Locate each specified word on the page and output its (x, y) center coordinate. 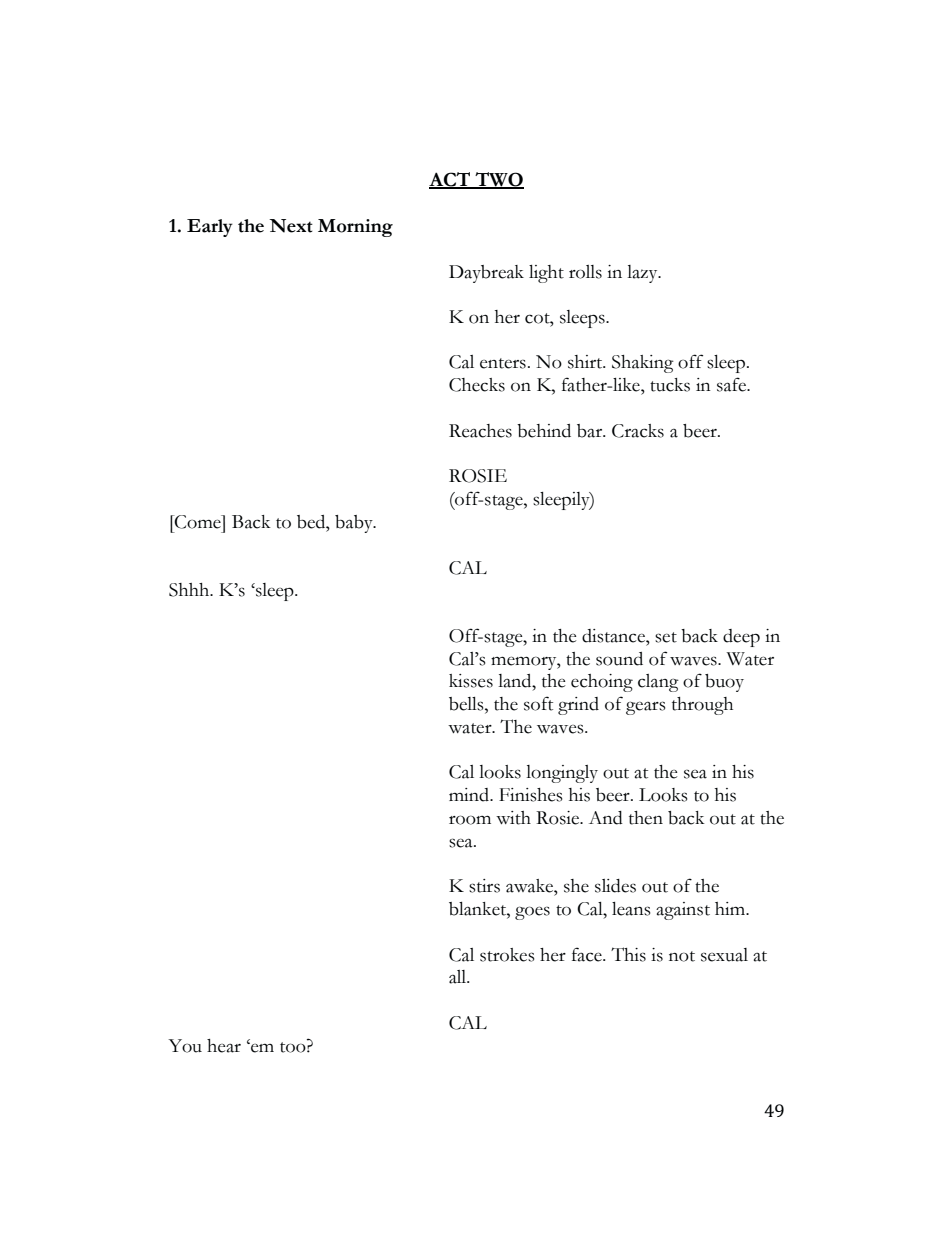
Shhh (190, 590)
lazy (643, 274)
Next (291, 226)
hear (224, 1046)
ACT (450, 180)
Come (198, 522)
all (459, 977)
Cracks (638, 431)
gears (645, 708)
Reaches (480, 431)
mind (470, 795)
